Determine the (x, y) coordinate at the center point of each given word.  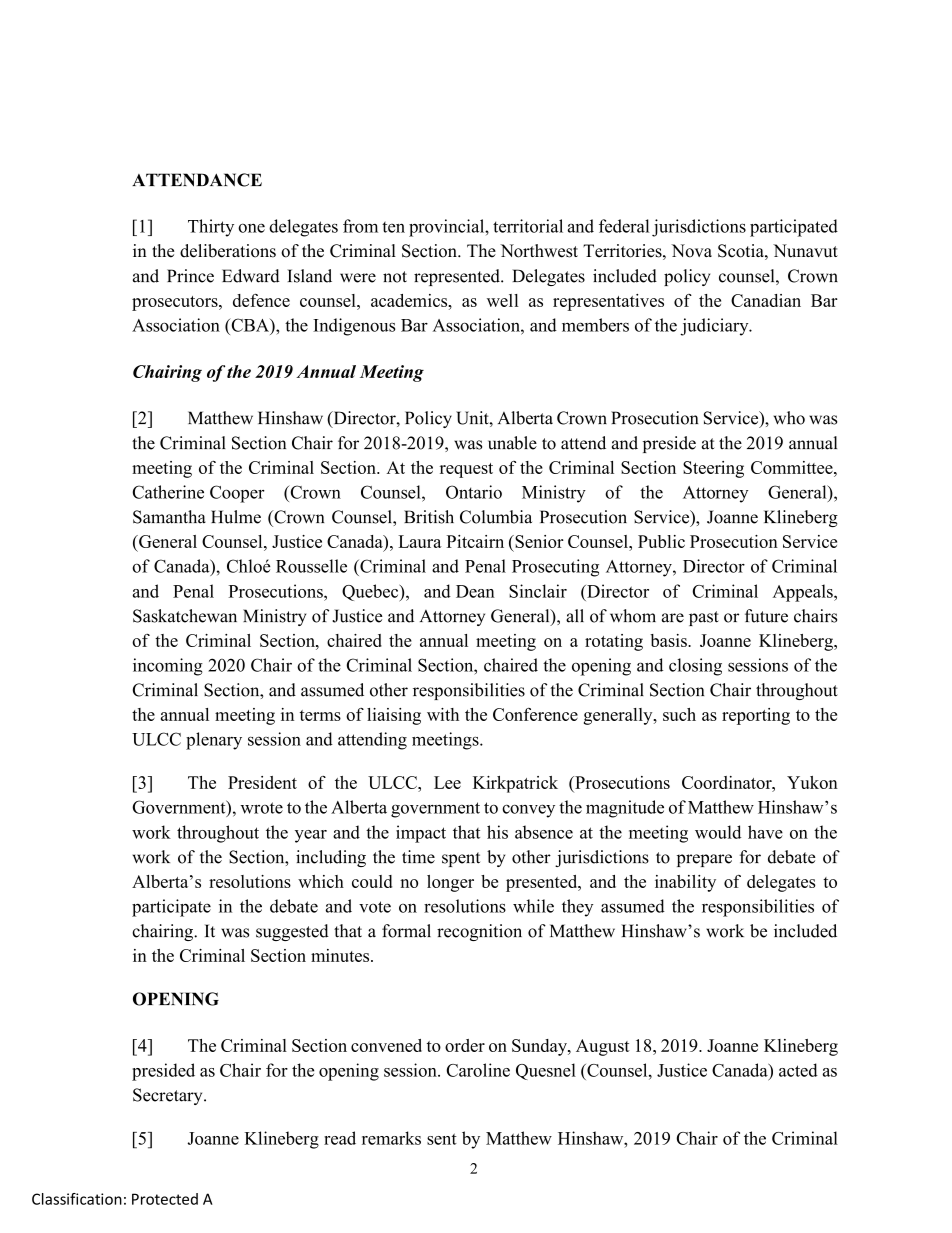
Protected (165, 1199)
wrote (261, 808)
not (395, 277)
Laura (420, 541)
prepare (704, 860)
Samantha (169, 517)
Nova (691, 251)
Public (661, 541)
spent (461, 859)
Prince (190, 276)
